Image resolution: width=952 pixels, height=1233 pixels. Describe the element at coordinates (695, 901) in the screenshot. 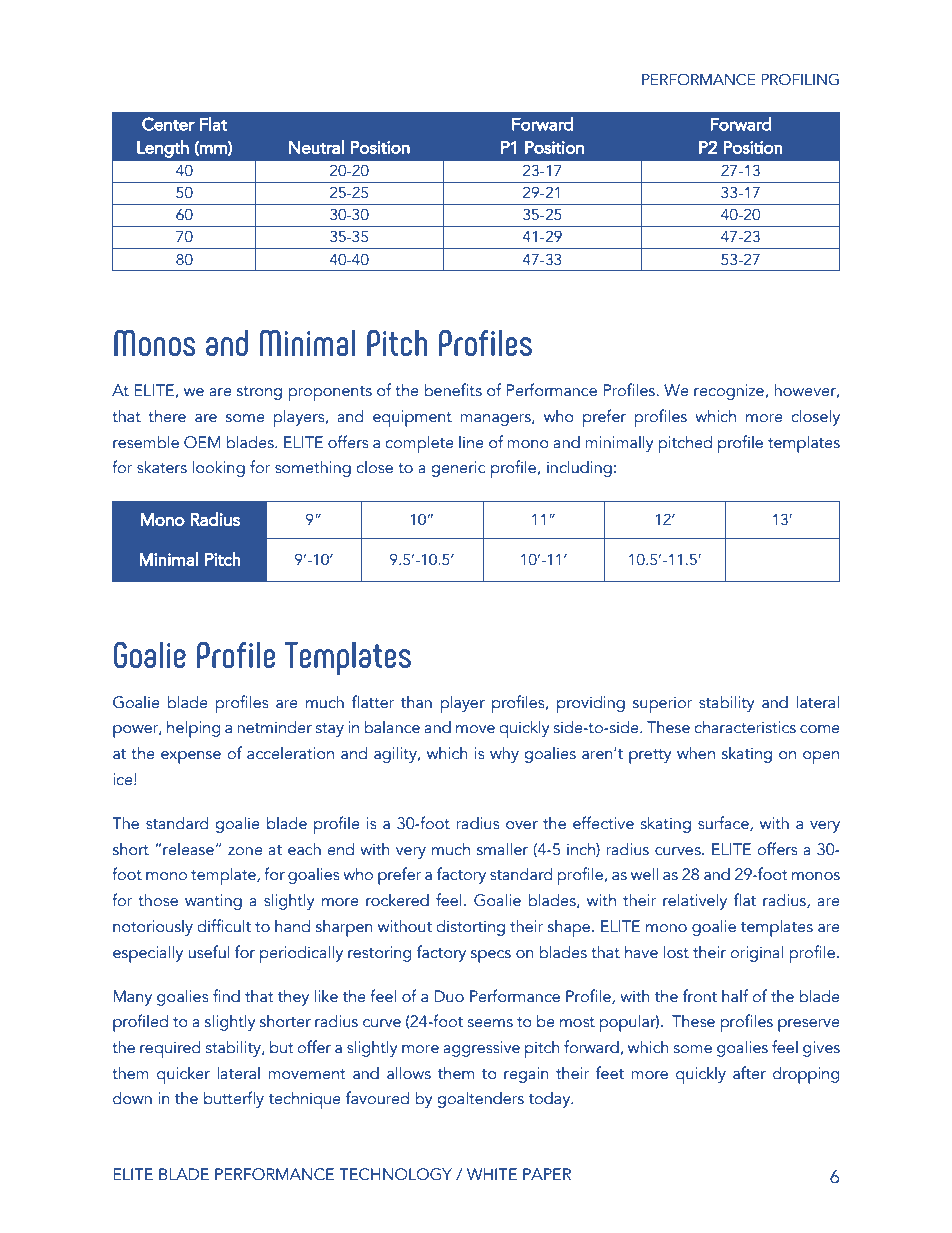

I see `relatively` at that location.
